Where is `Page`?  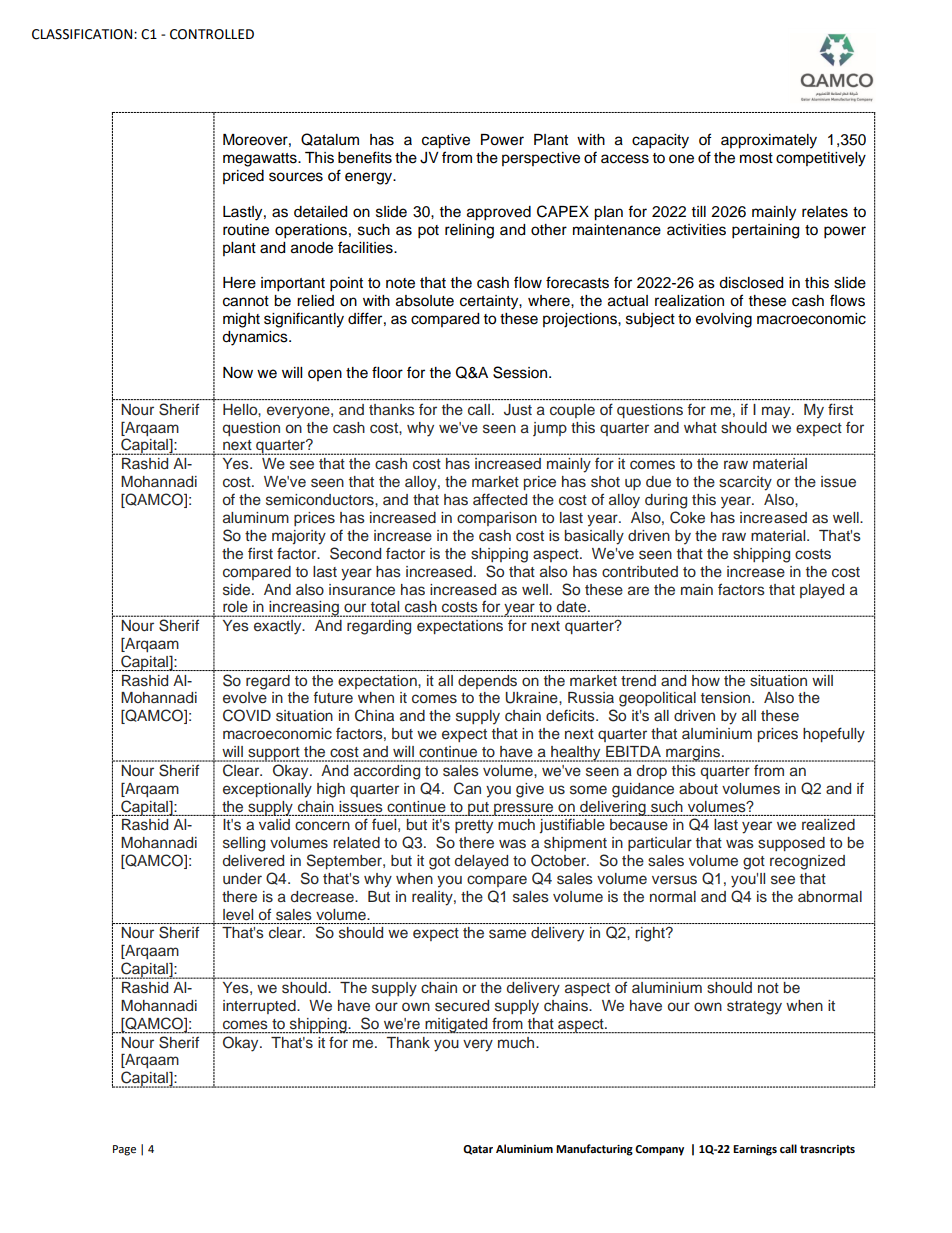 Page is located at coordinates (124, 1150).
